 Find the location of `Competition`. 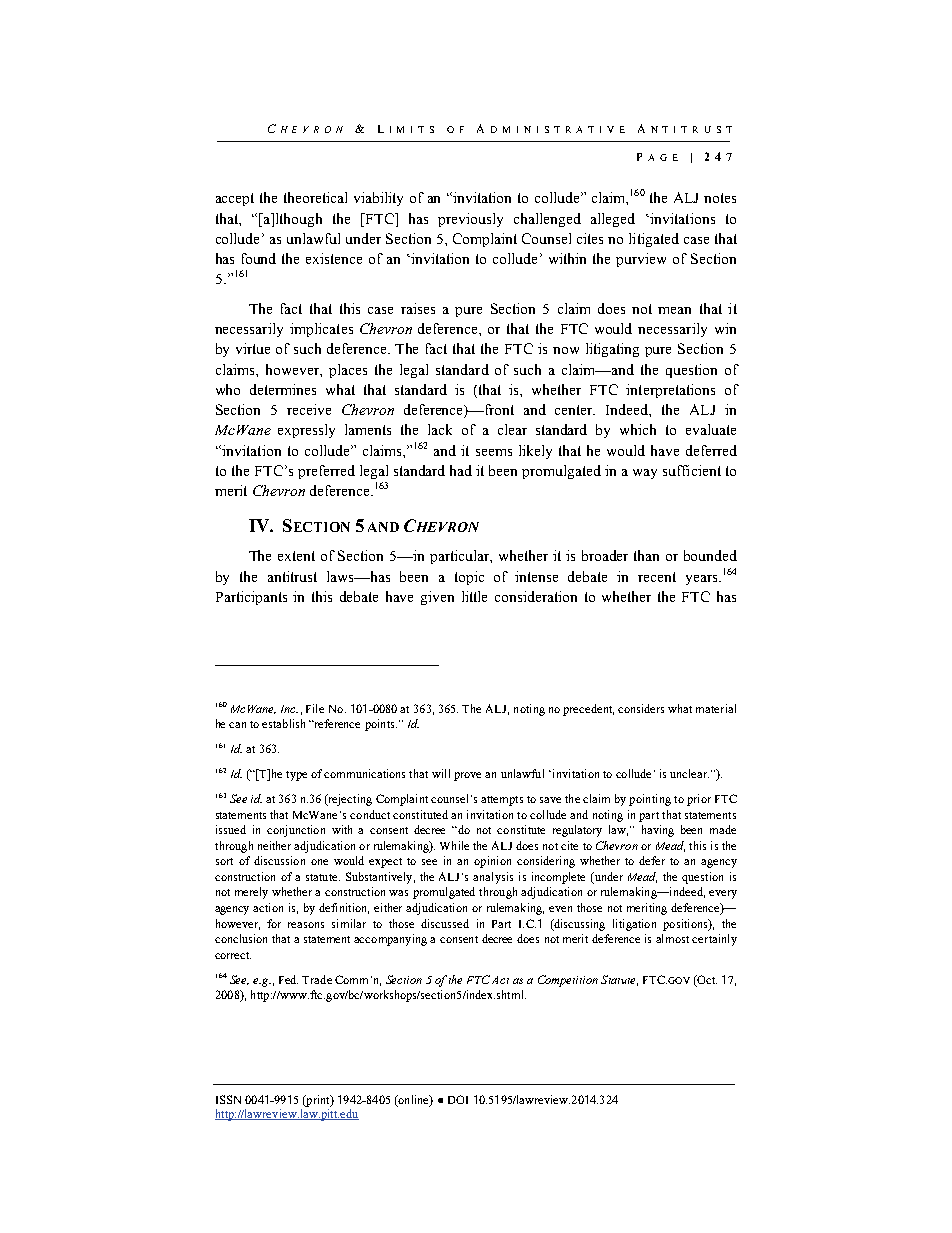

Competition is located at coordinates (568, 981).
